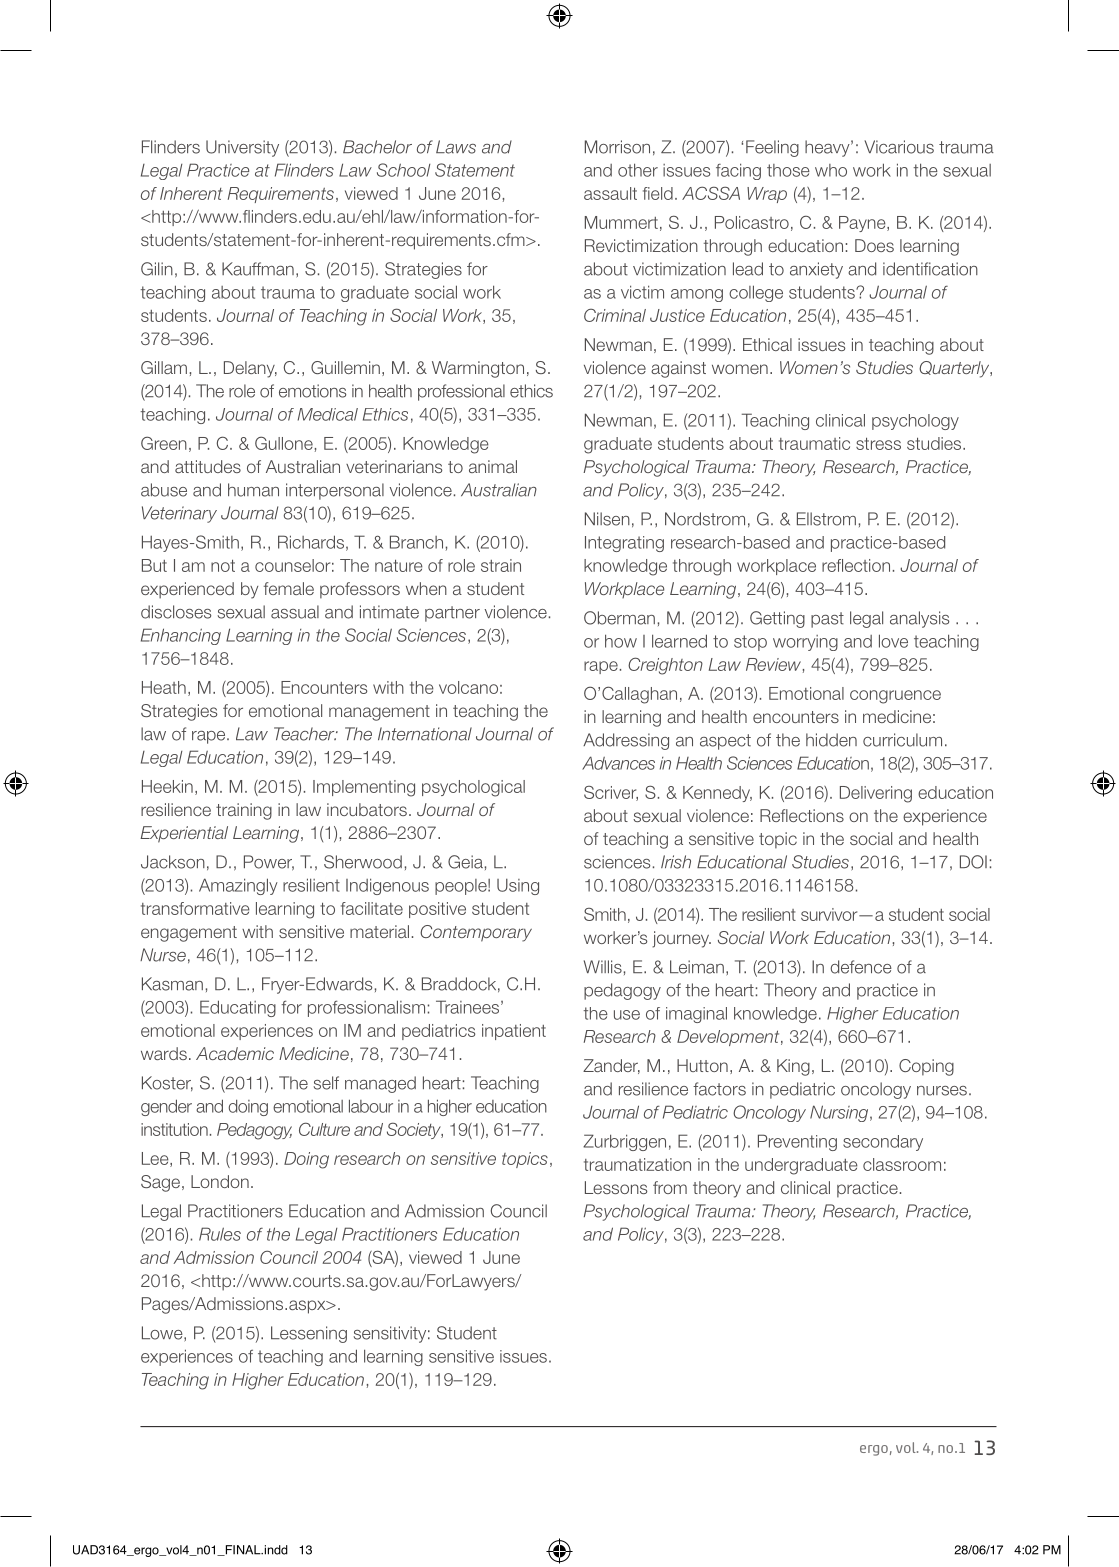 The width and height of the image is (1119, 1567). Describe the element at coordinates (827, 620) in the image. I see `past` at that location.
